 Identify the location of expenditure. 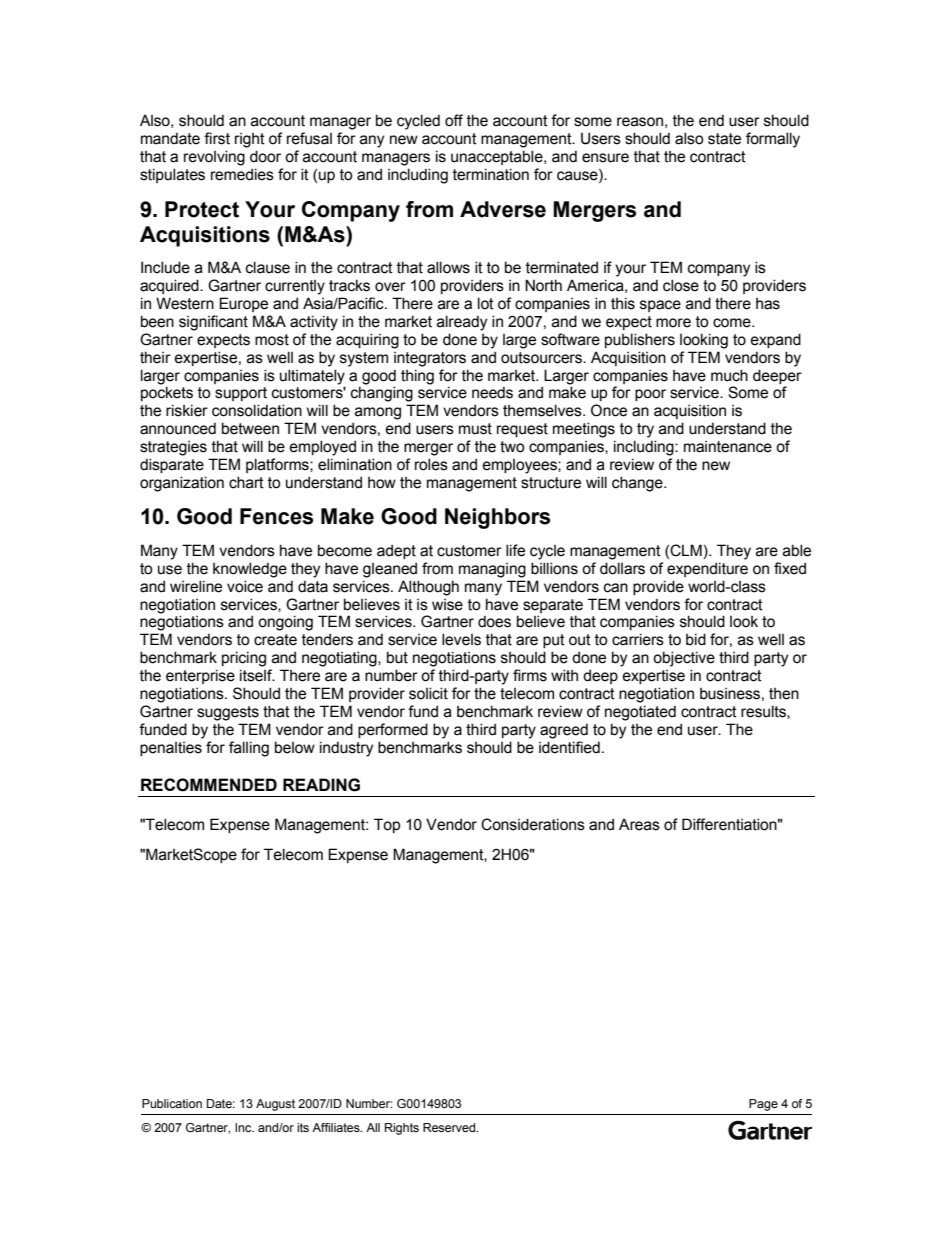
(707, 569).
